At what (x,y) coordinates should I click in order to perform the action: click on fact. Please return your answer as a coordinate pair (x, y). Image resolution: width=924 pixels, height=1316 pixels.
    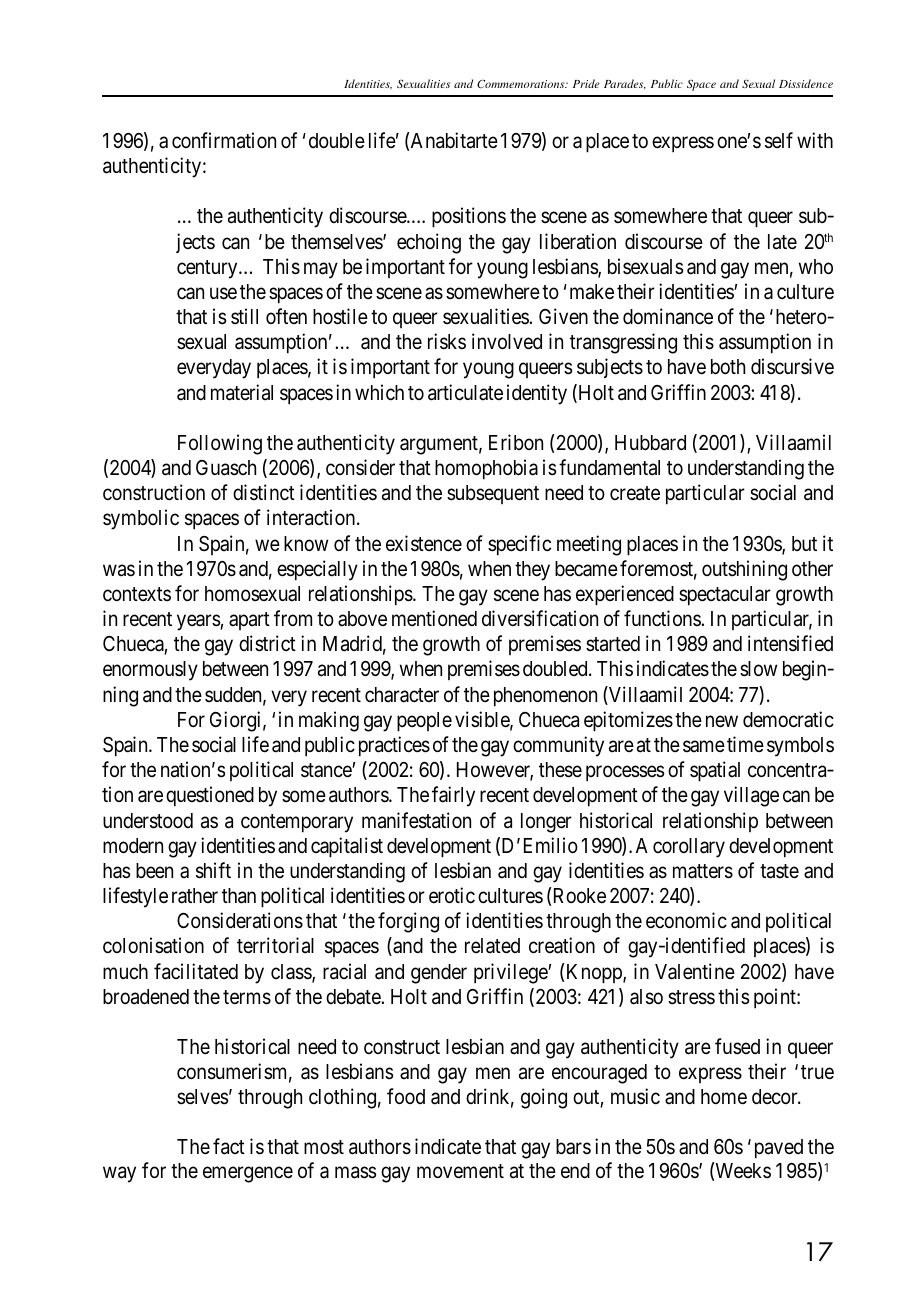
    Looking at the image, I should click on (229, 1146).
